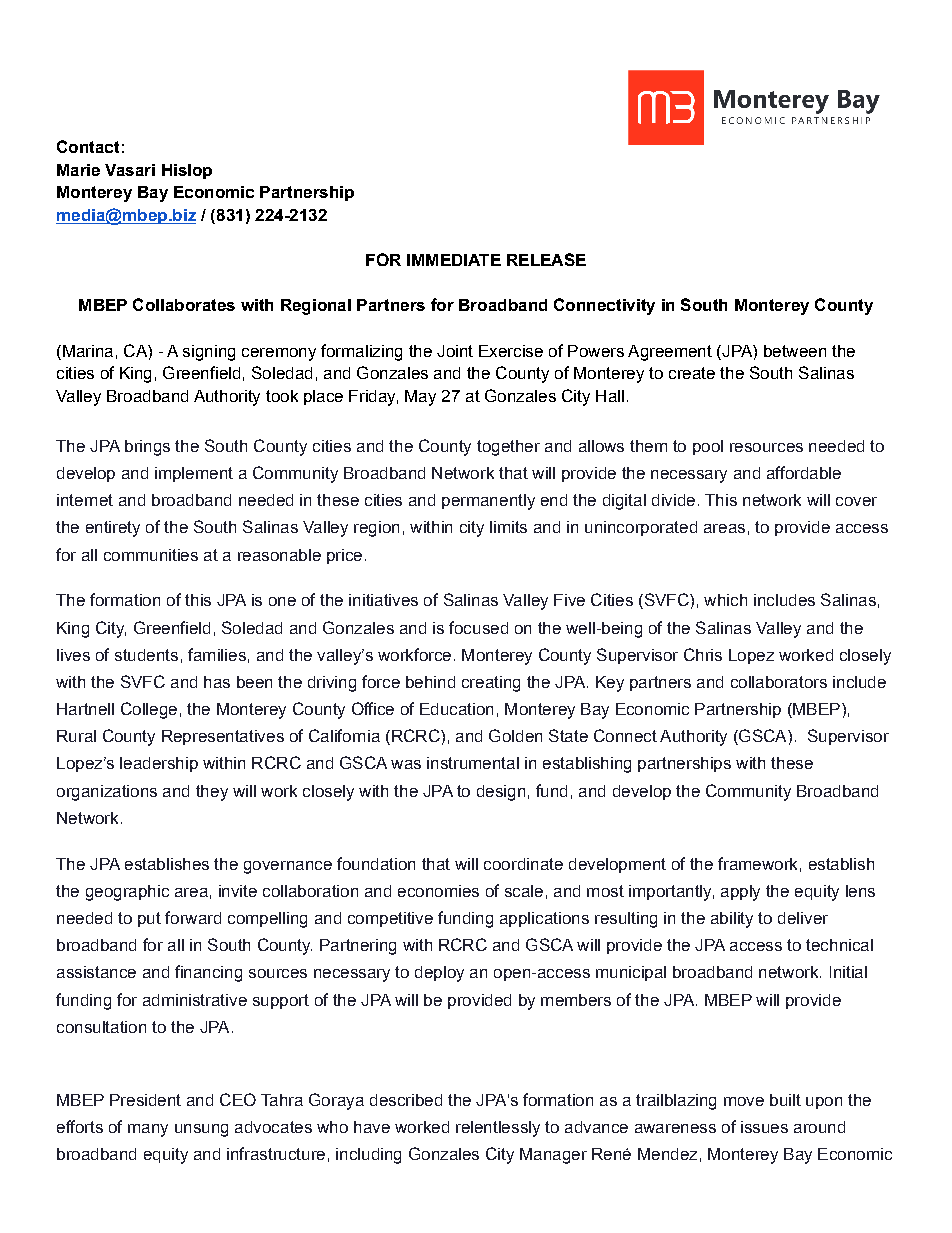 The image size is (952, 1233). I want to click on collaborators, so click(779, 682).
